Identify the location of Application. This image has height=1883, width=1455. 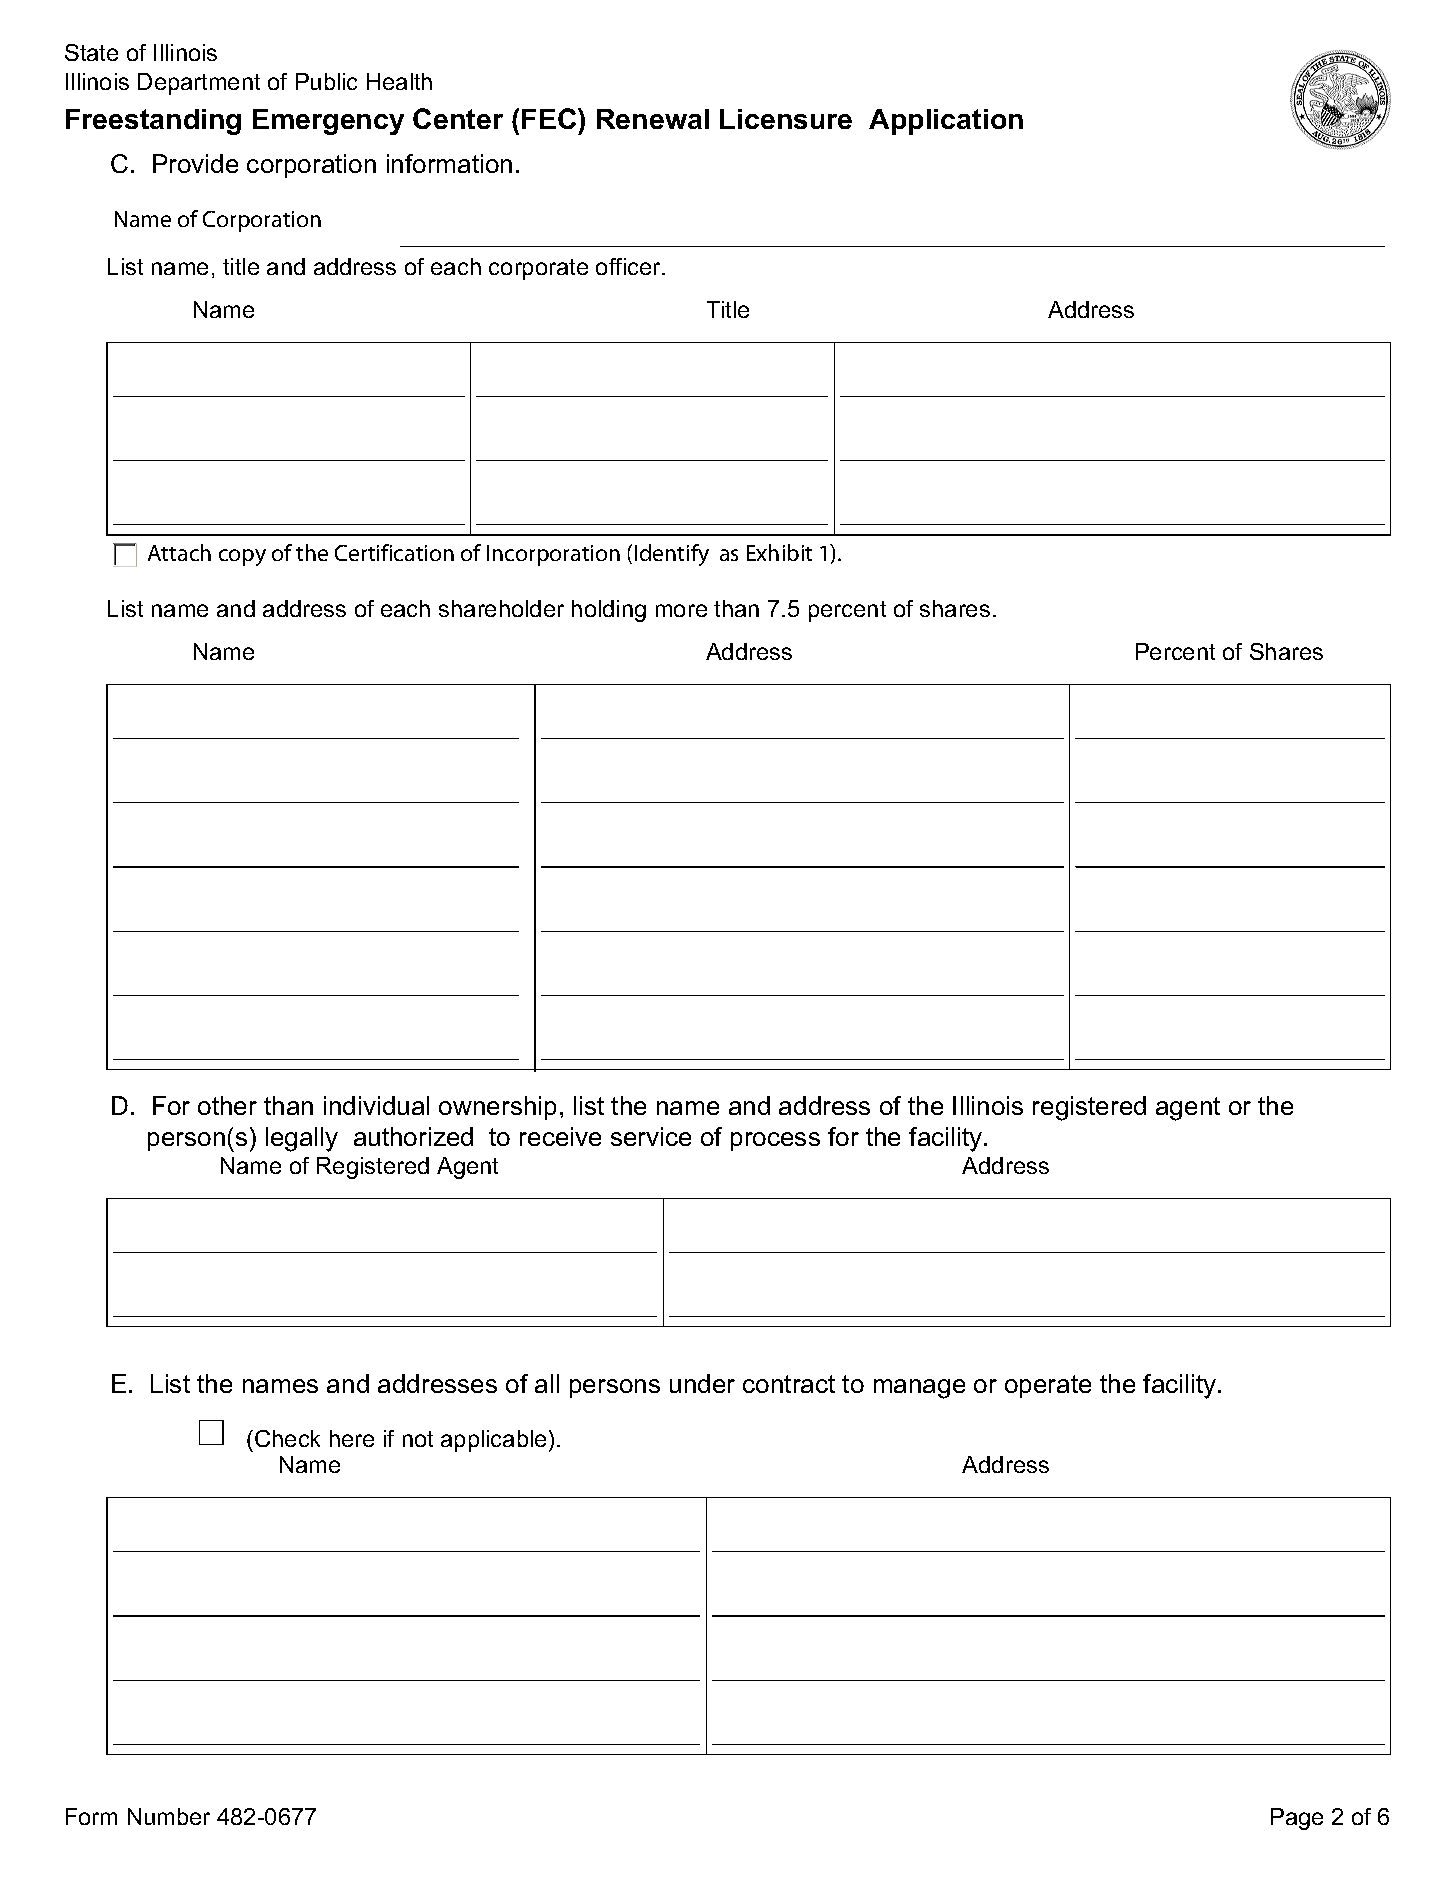
(946, 122).
